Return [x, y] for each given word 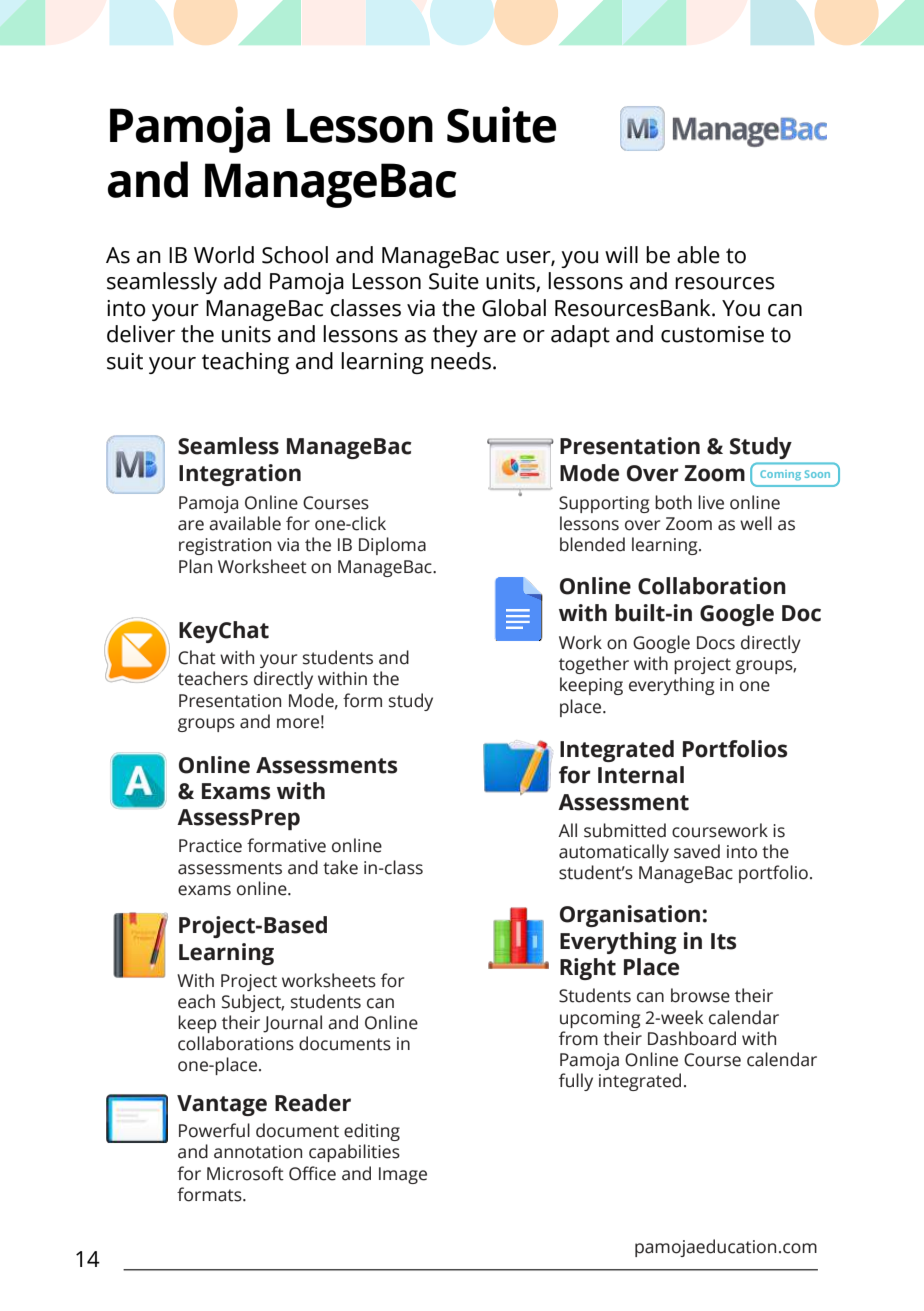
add [242, 281]
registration [225, 546]
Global [514, 308]
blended [592, 544]
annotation [258, 1152]
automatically [614, 853]
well [756, 523]
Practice [210, 846]
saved [697, 851]
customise [712, 334]
